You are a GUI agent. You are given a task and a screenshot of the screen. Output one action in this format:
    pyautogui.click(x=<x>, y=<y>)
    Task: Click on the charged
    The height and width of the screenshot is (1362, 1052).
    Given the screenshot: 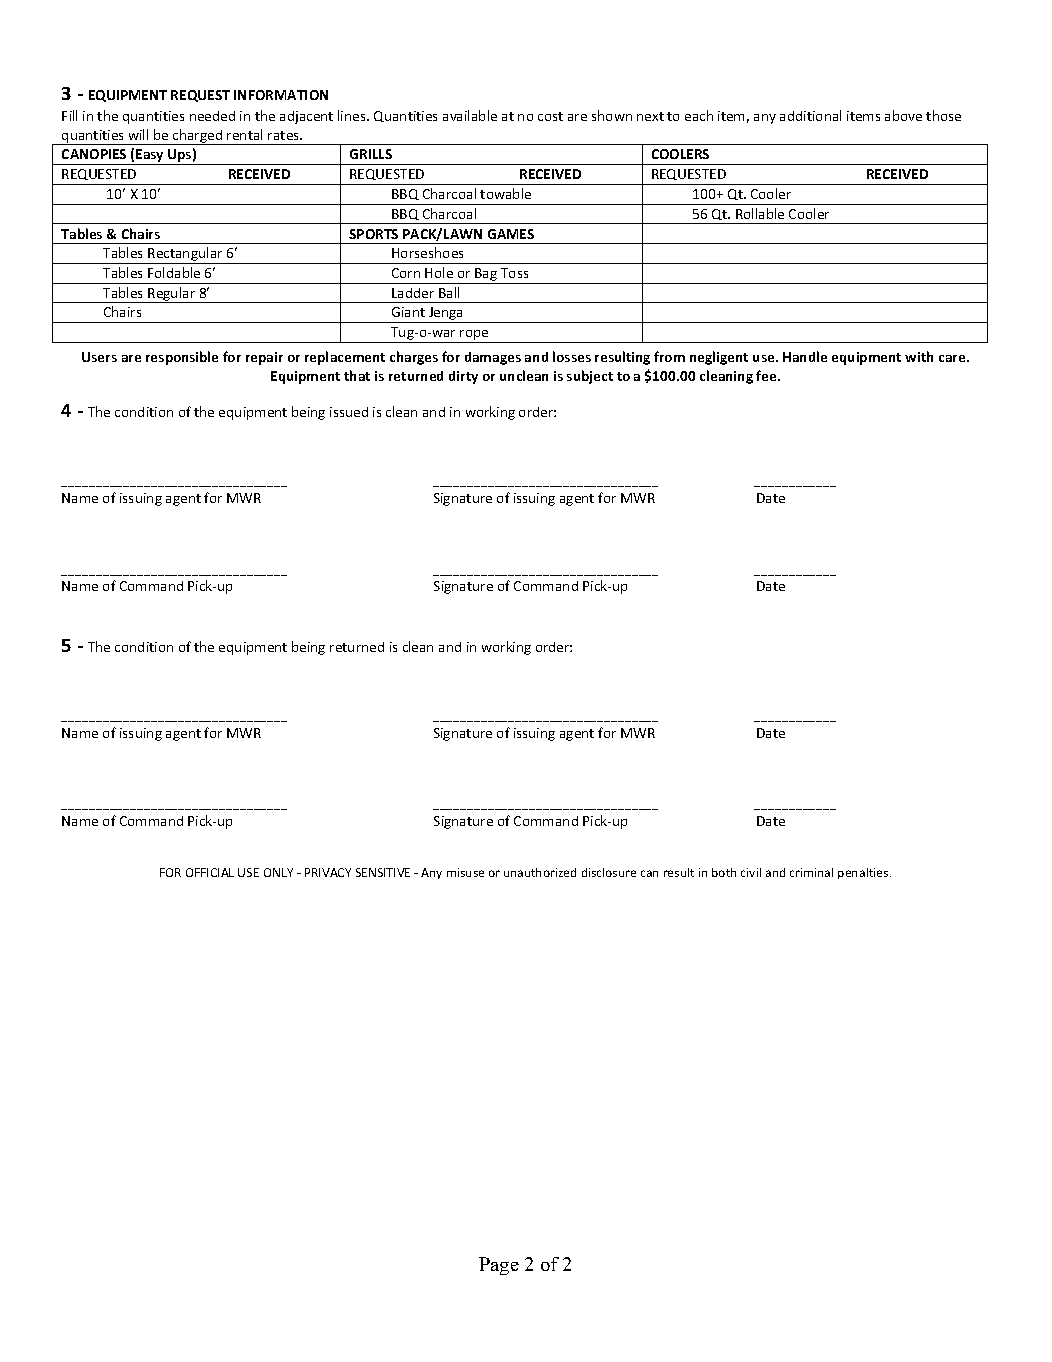 What is the action you would take?
    pyautogui.click(x=198, y=137)
